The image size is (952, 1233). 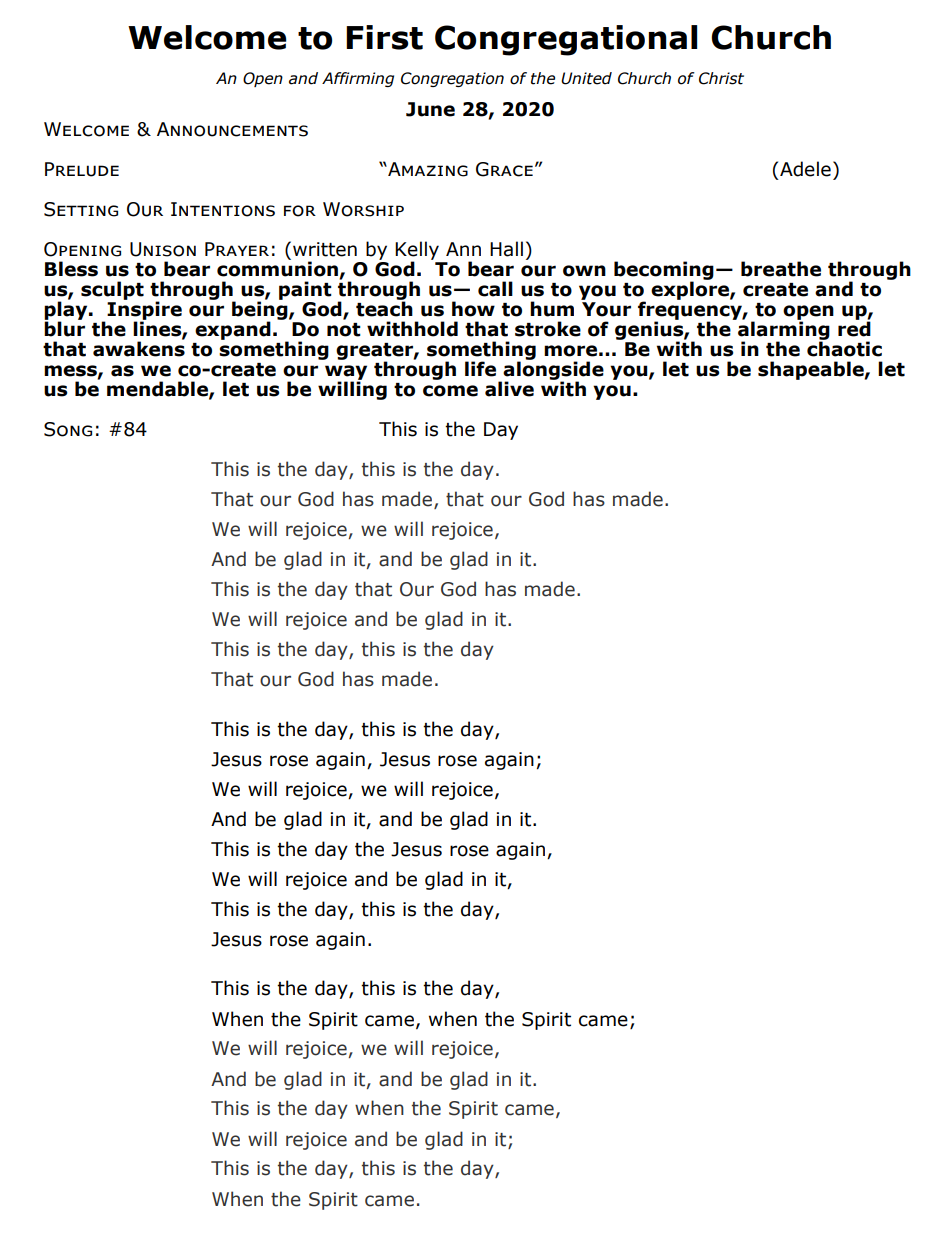 What do you see at coordinates (553, 370) in the document?
I see `alongside` at bounding box center [553, 370].
